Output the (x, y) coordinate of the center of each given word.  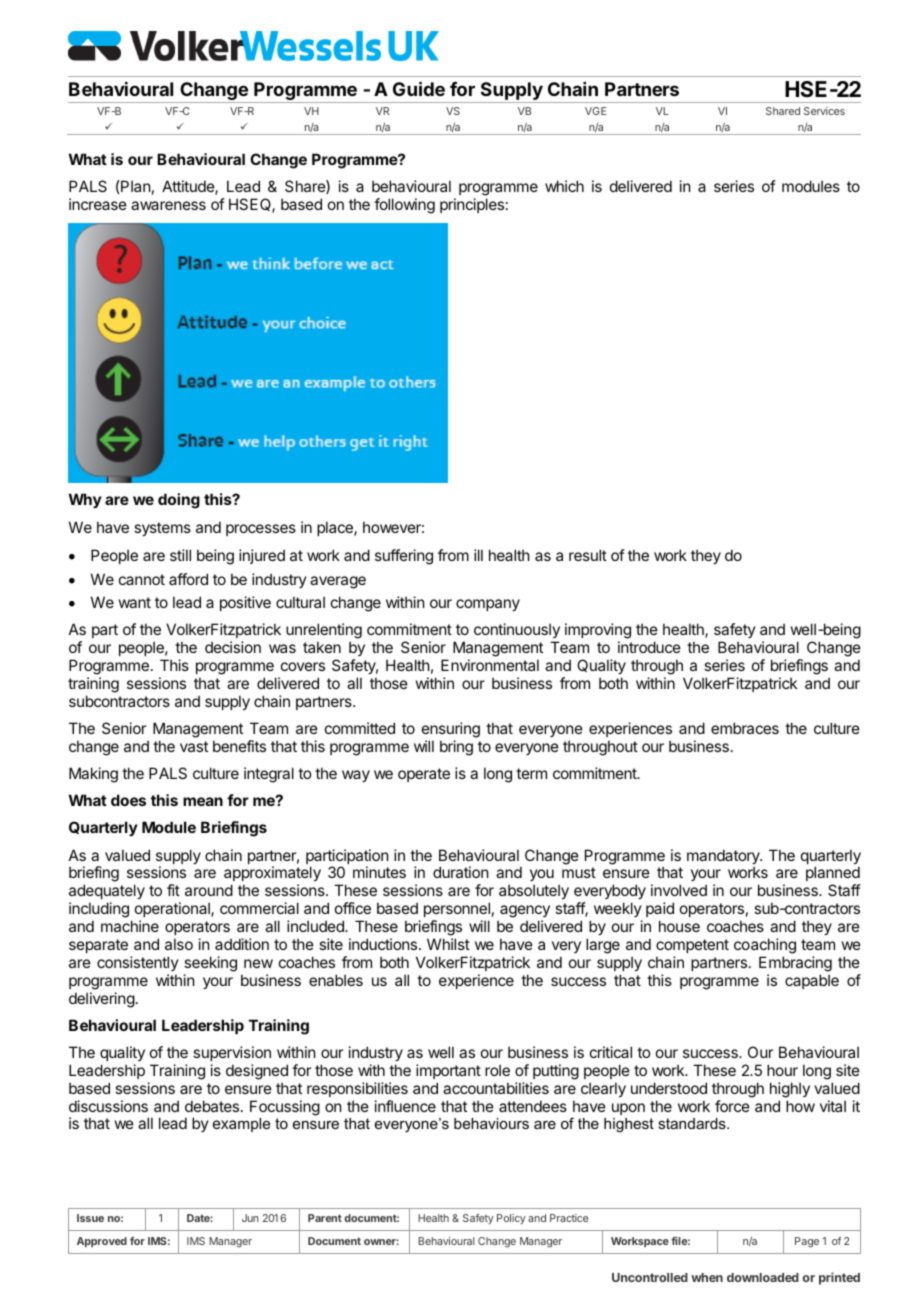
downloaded (763, 1277)
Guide (419, 88)
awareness (168, 205)
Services (824, 111)
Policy (511, 1219)
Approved (102, 1242)
